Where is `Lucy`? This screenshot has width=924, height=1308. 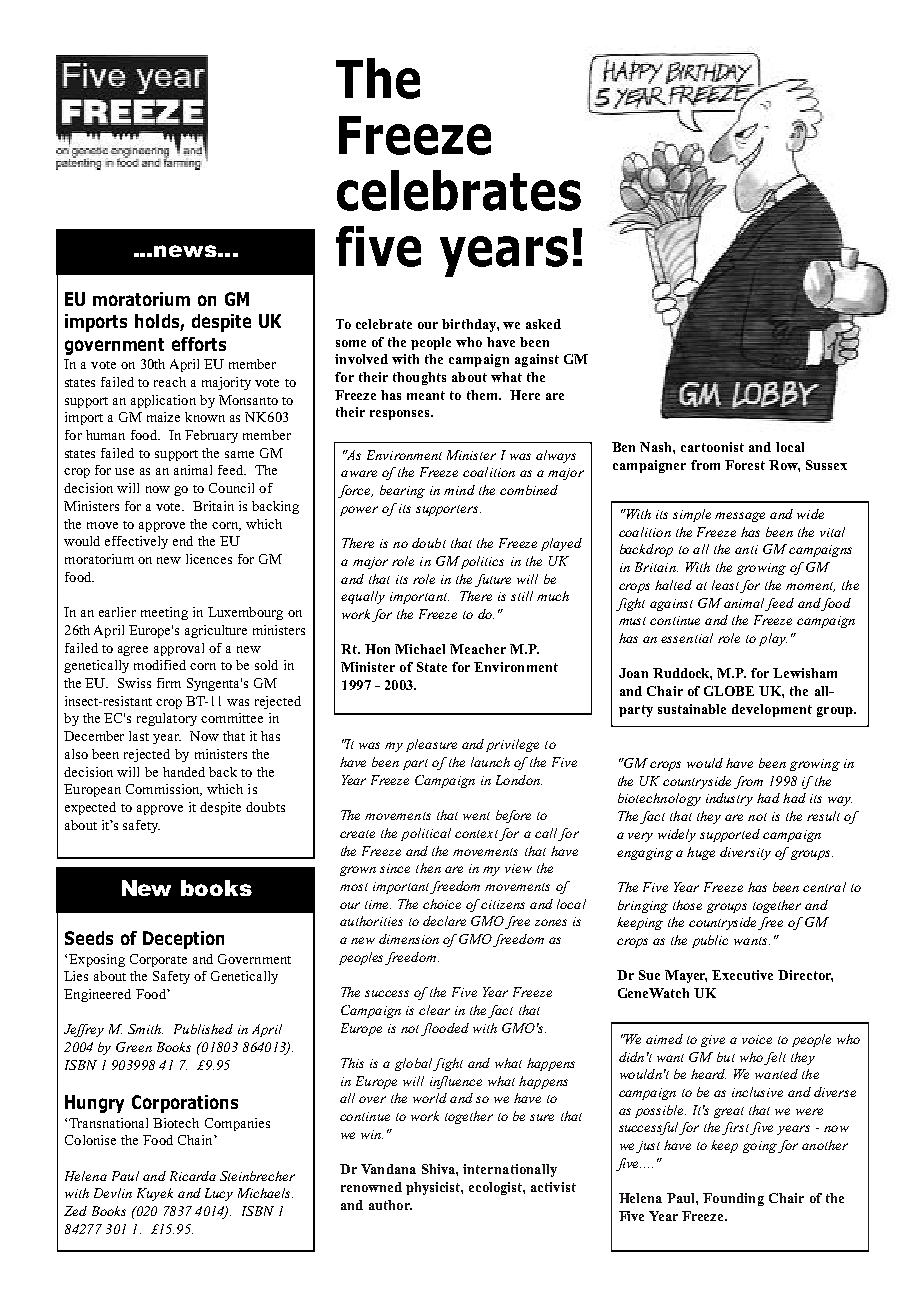 Lucy is located at coordinates (219, 1194).
